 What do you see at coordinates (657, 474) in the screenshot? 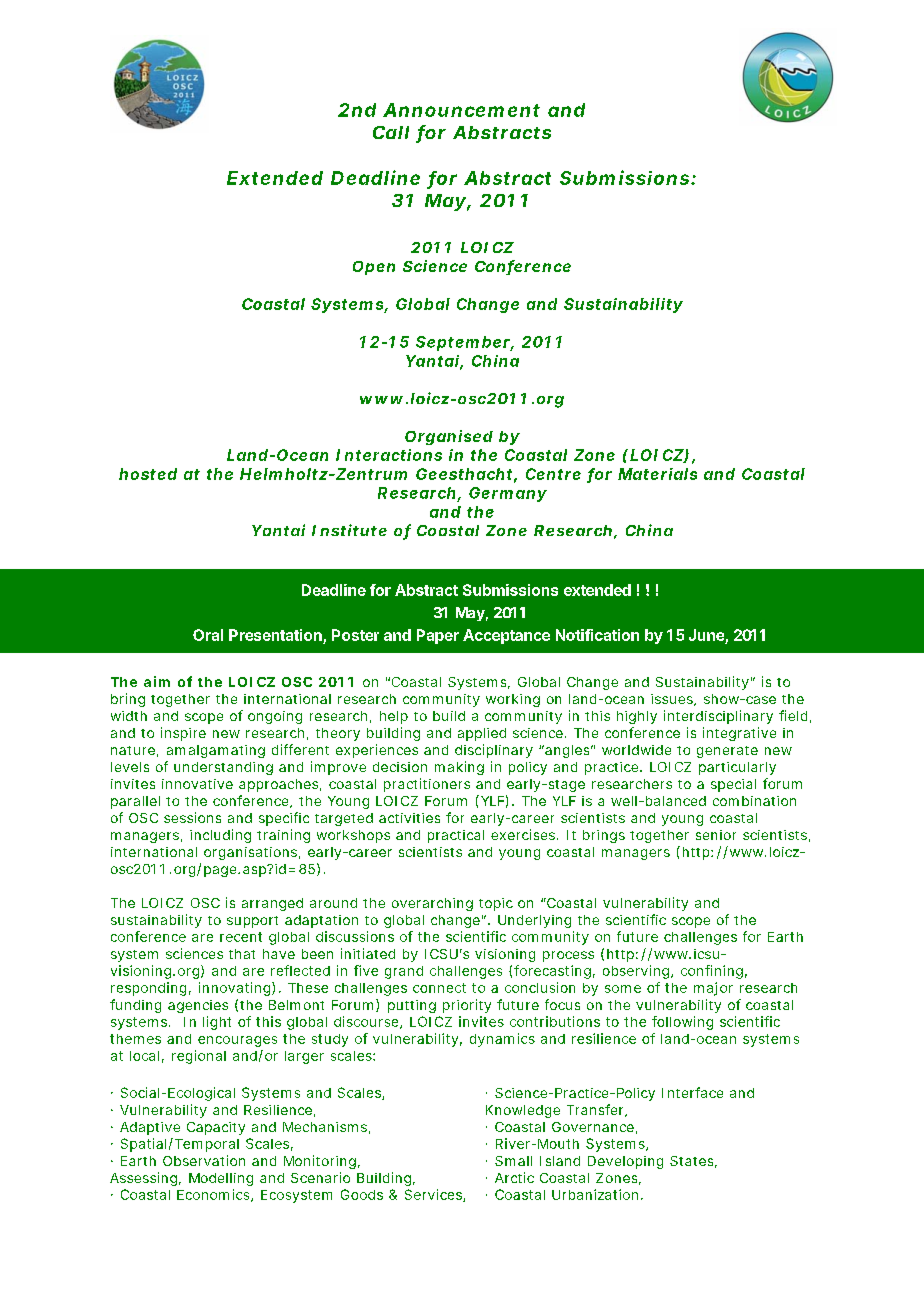
I see `Materials` at bounding box center [657, 474].
